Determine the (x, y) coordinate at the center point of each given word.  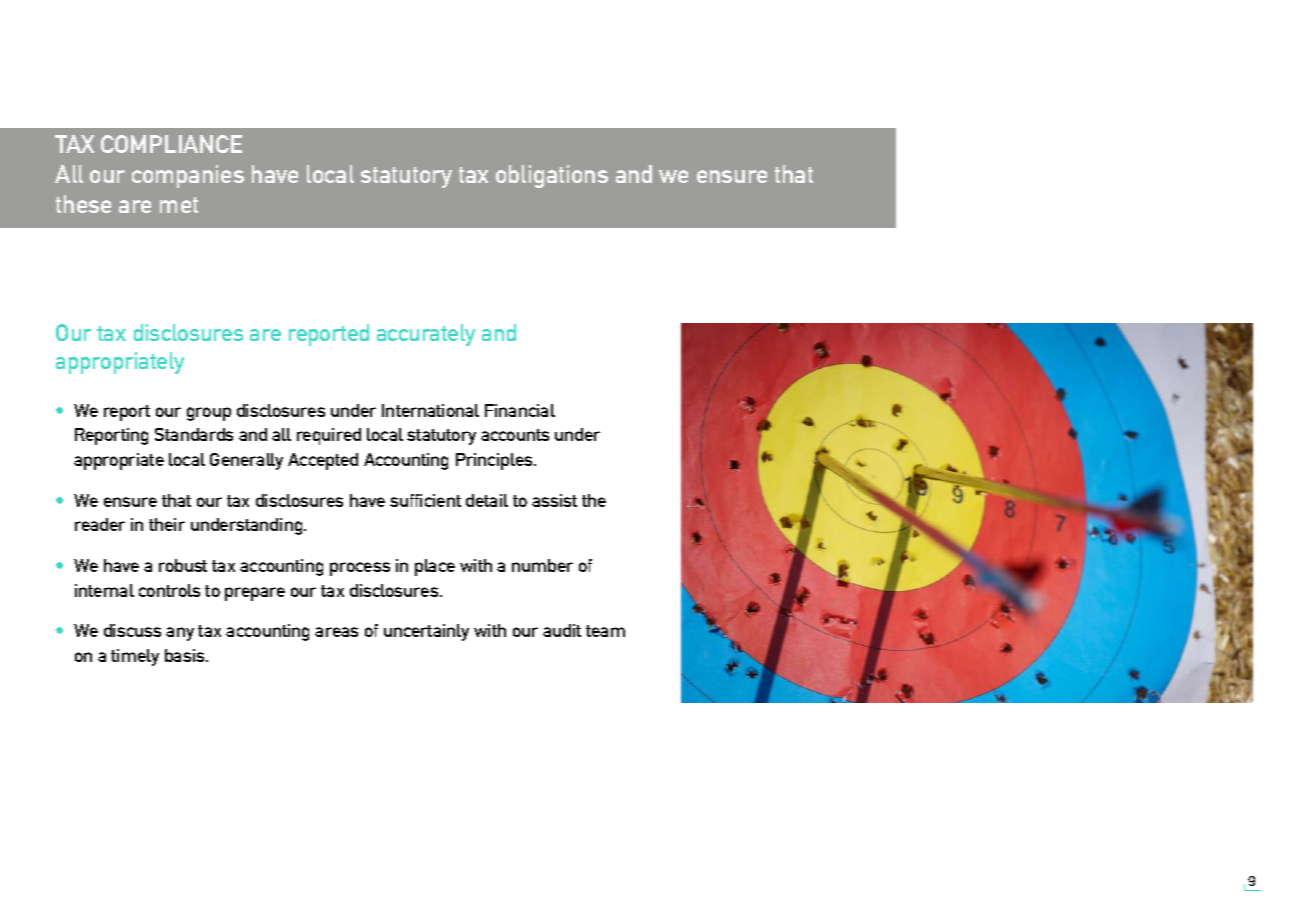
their (167, 524)
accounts (515, 435)
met (179, 205)
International (430, 410)
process (360, 569)
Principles (495, 461)
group (209, 414)
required (329, 436)
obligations (552, 176)
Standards (194, 434)
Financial (520, 410)
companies (188, 176)
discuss (132, 630)
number (542, 565)
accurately (426, 335)
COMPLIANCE (171, 144)
